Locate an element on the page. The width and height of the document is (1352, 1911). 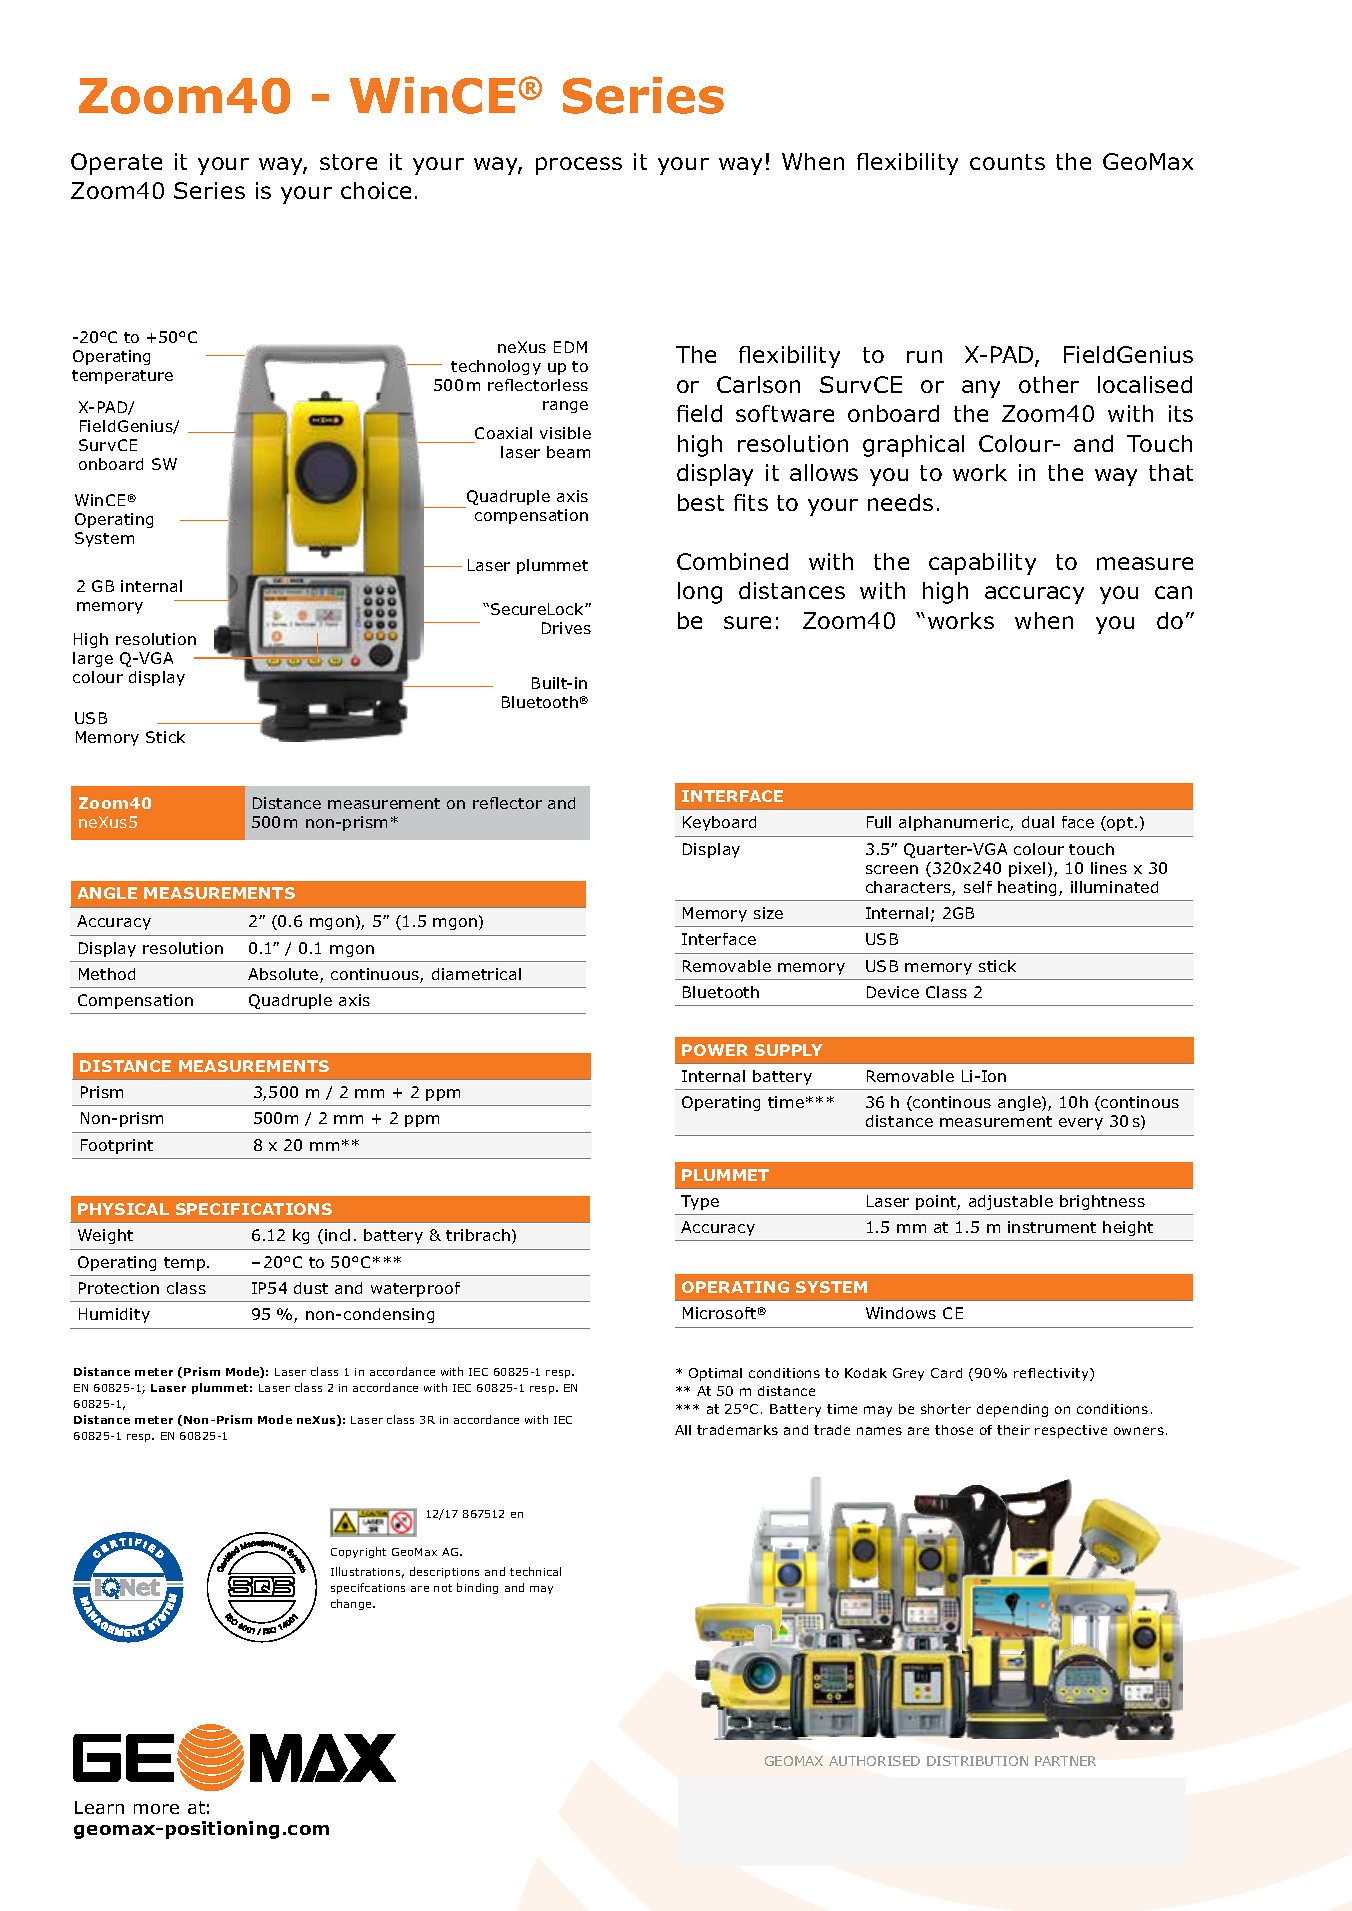
Drives is located at coordinates (566, 628).
